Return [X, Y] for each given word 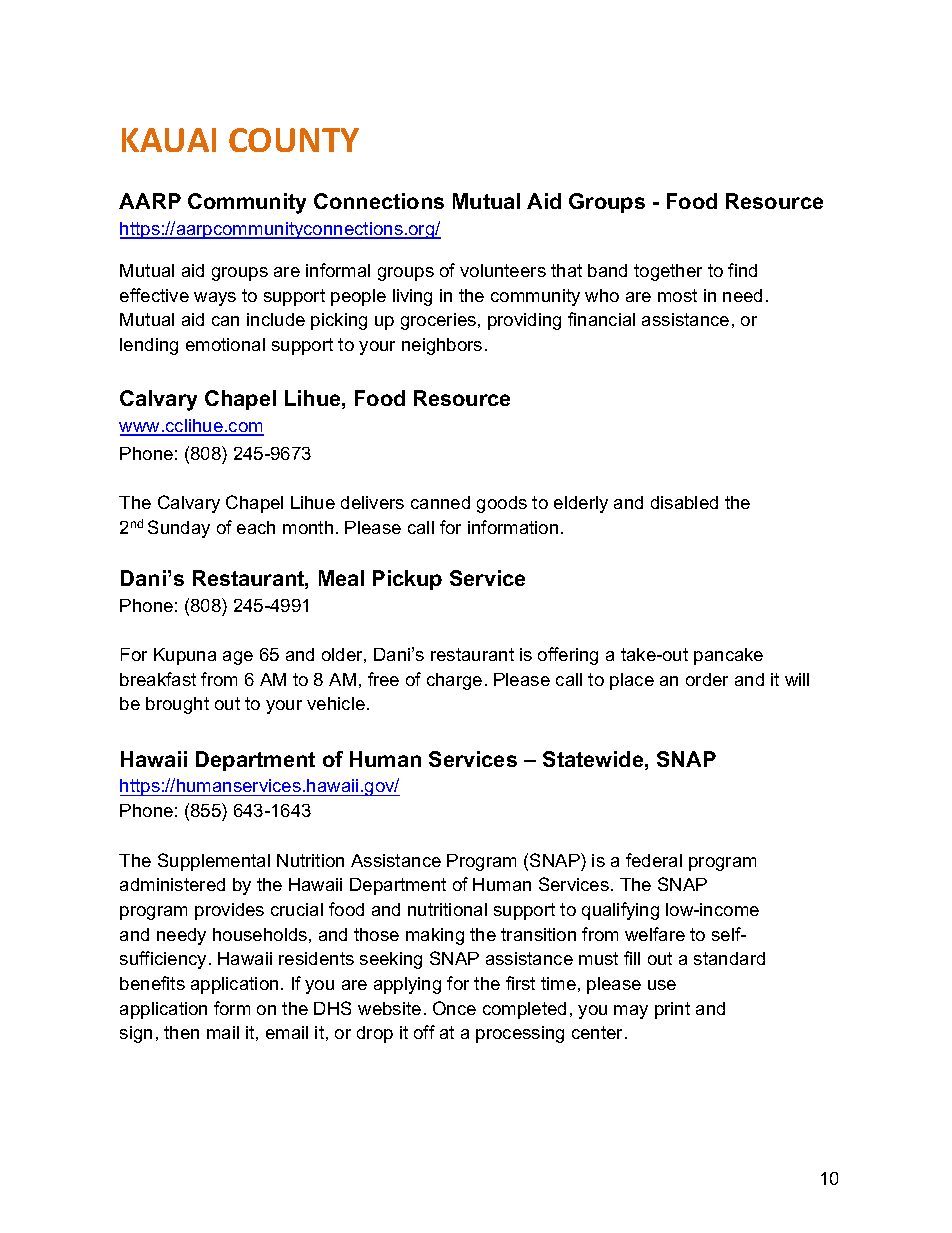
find [742, 270]
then [181, 1032]
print [672, 1010]
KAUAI [169, 140]
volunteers [503, 270]
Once [454, 1008]
